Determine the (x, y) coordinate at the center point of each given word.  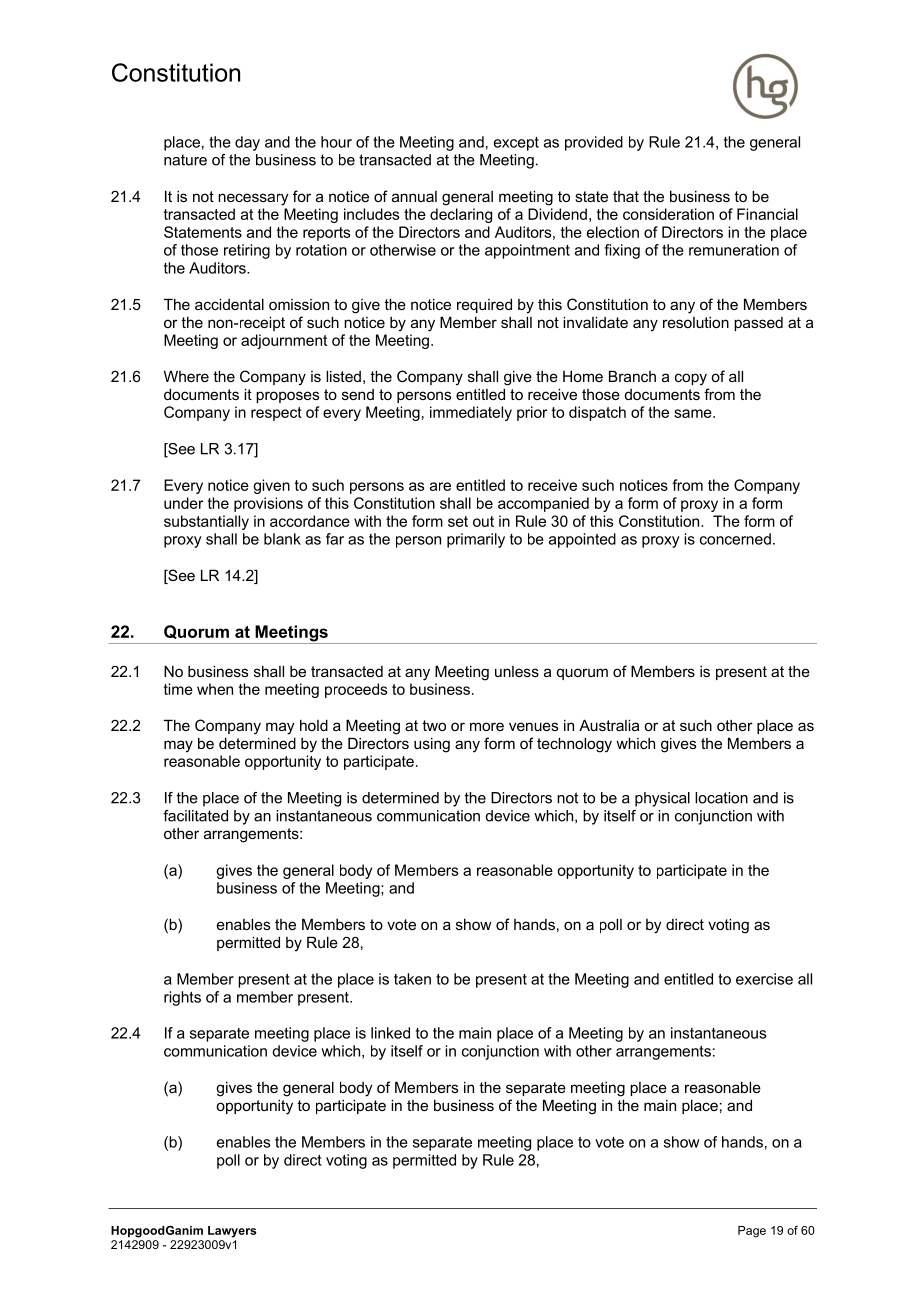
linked (390, 1033)
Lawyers (232, 1232)
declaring (461, 215)
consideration (668, 214)
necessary (253, 199)
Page (752, 1232)
